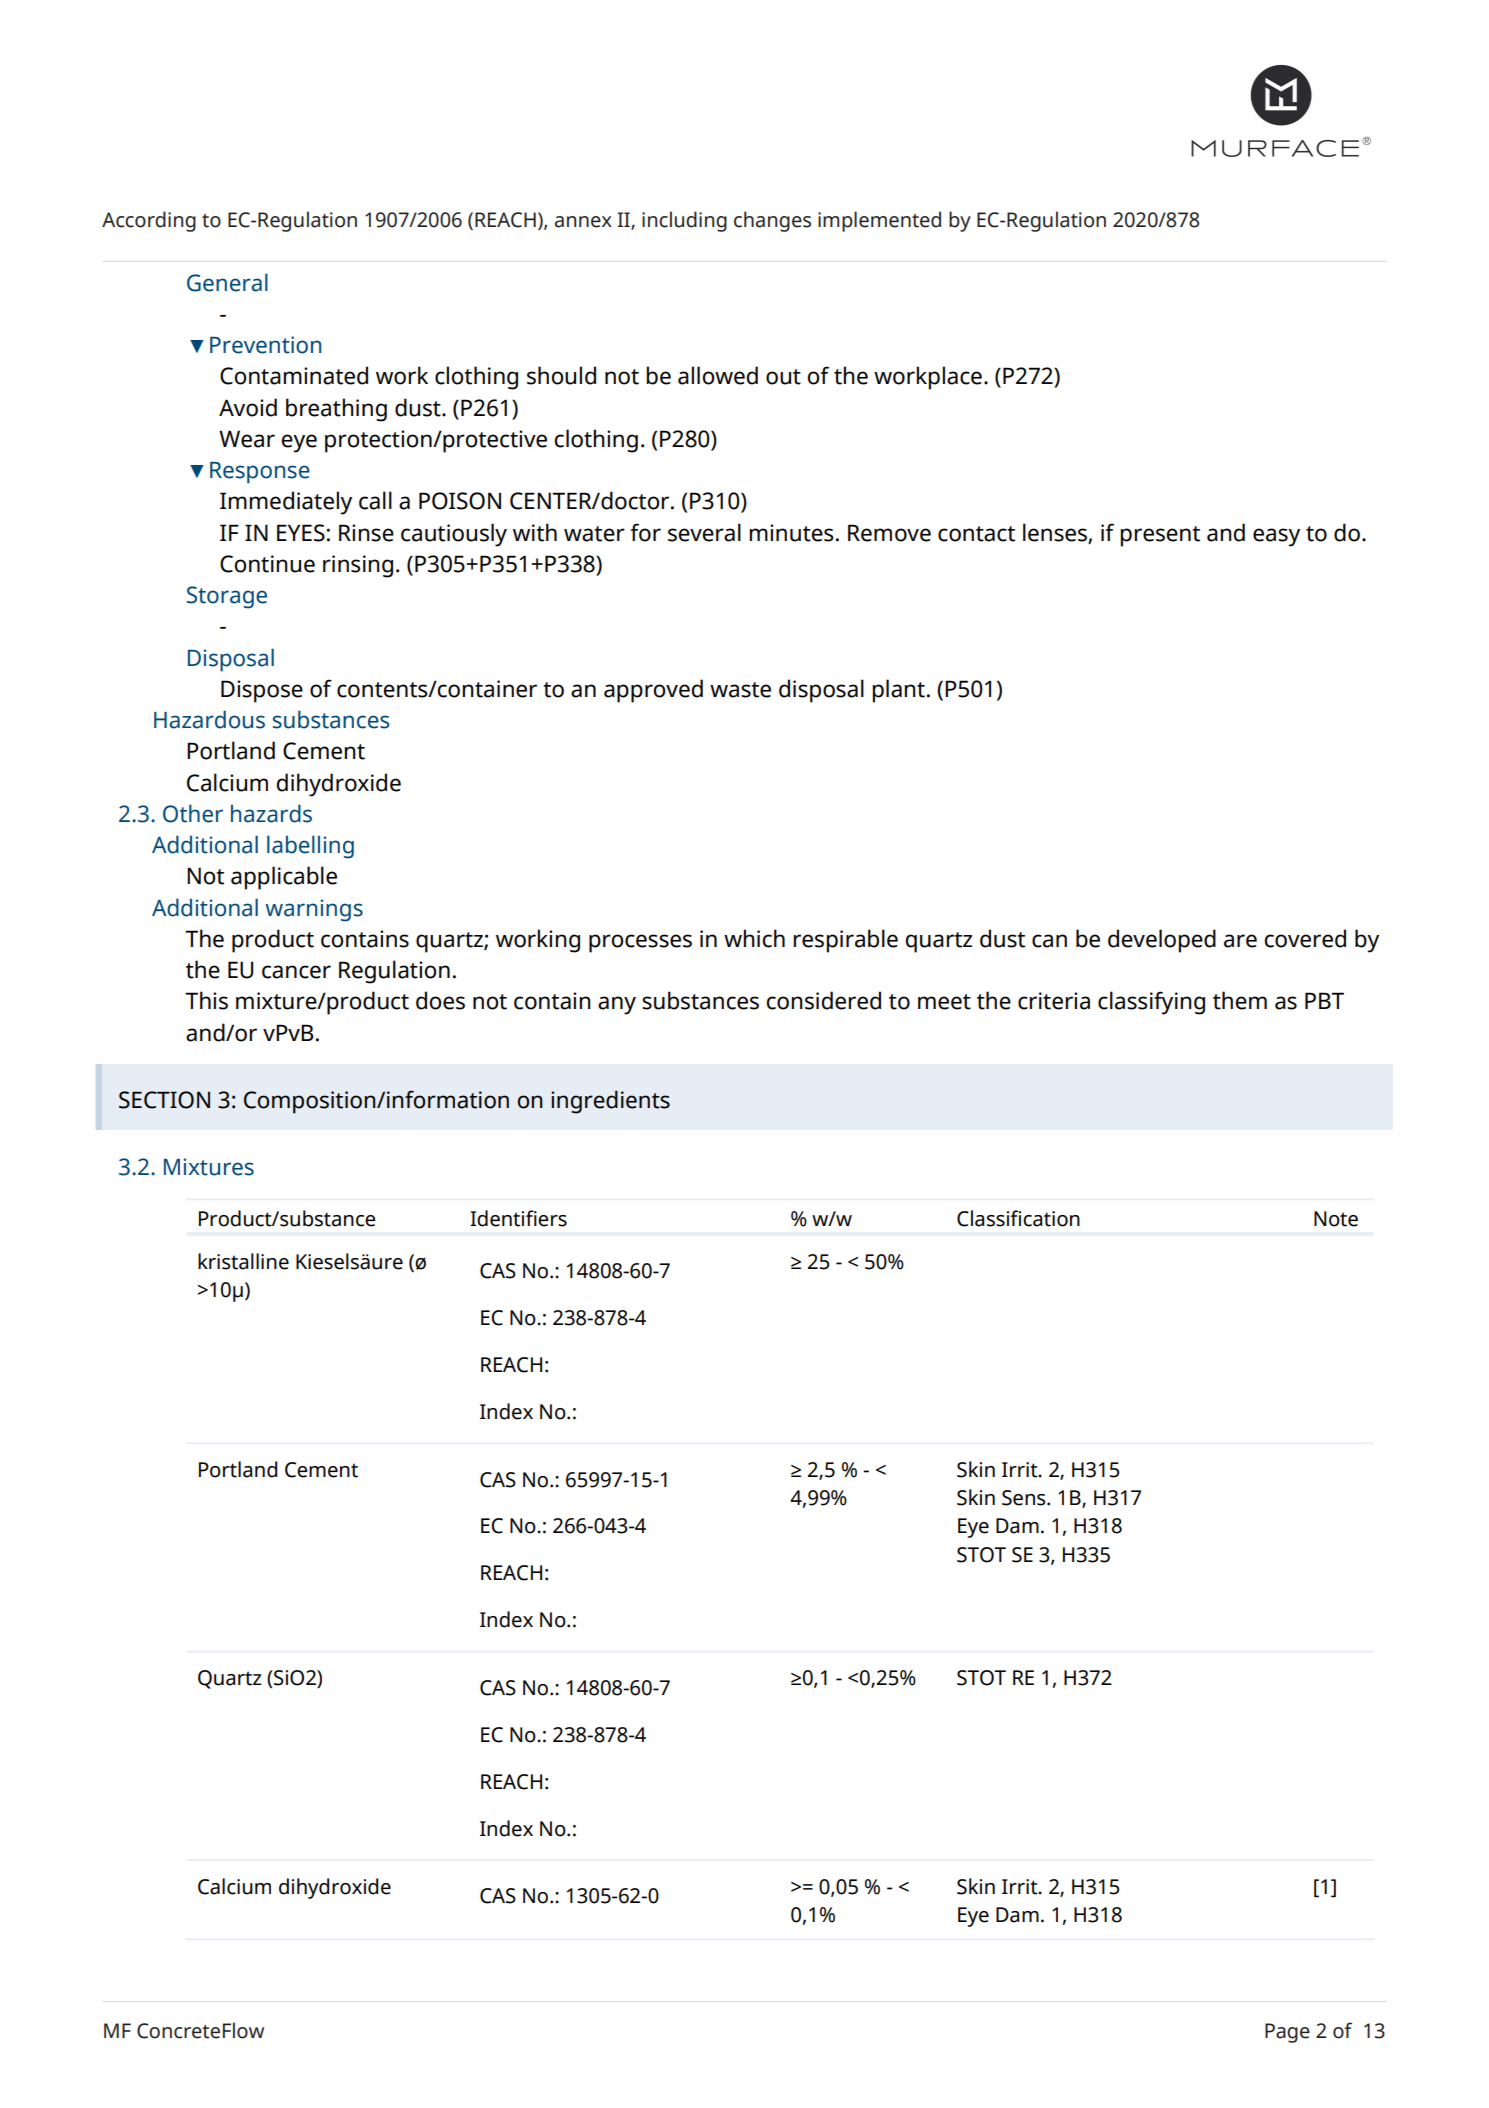  Describe the element at coordinates (227, 282) in the page. I see `General` at that location.
